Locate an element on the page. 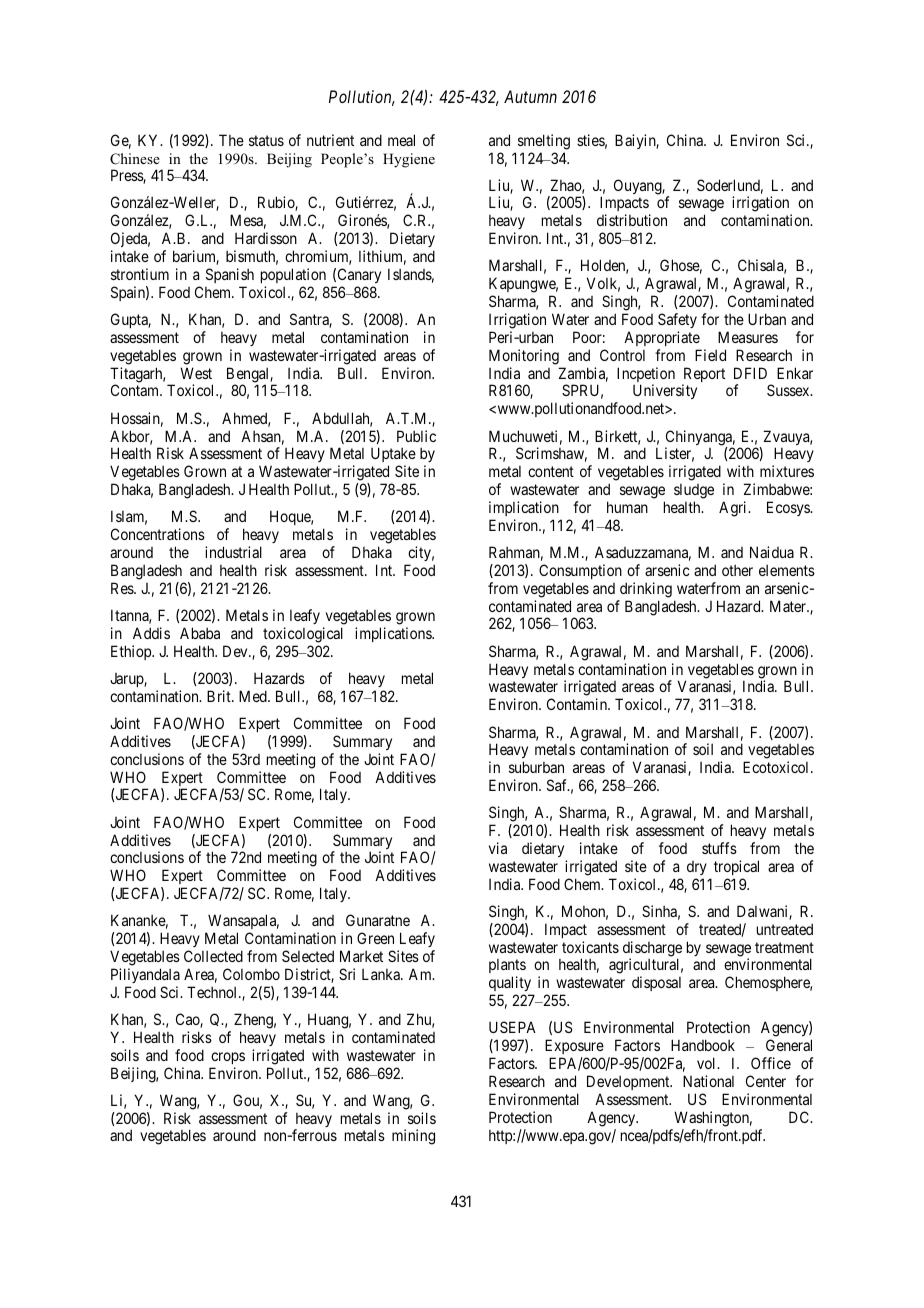  West is located at coordinates (196, 373).
